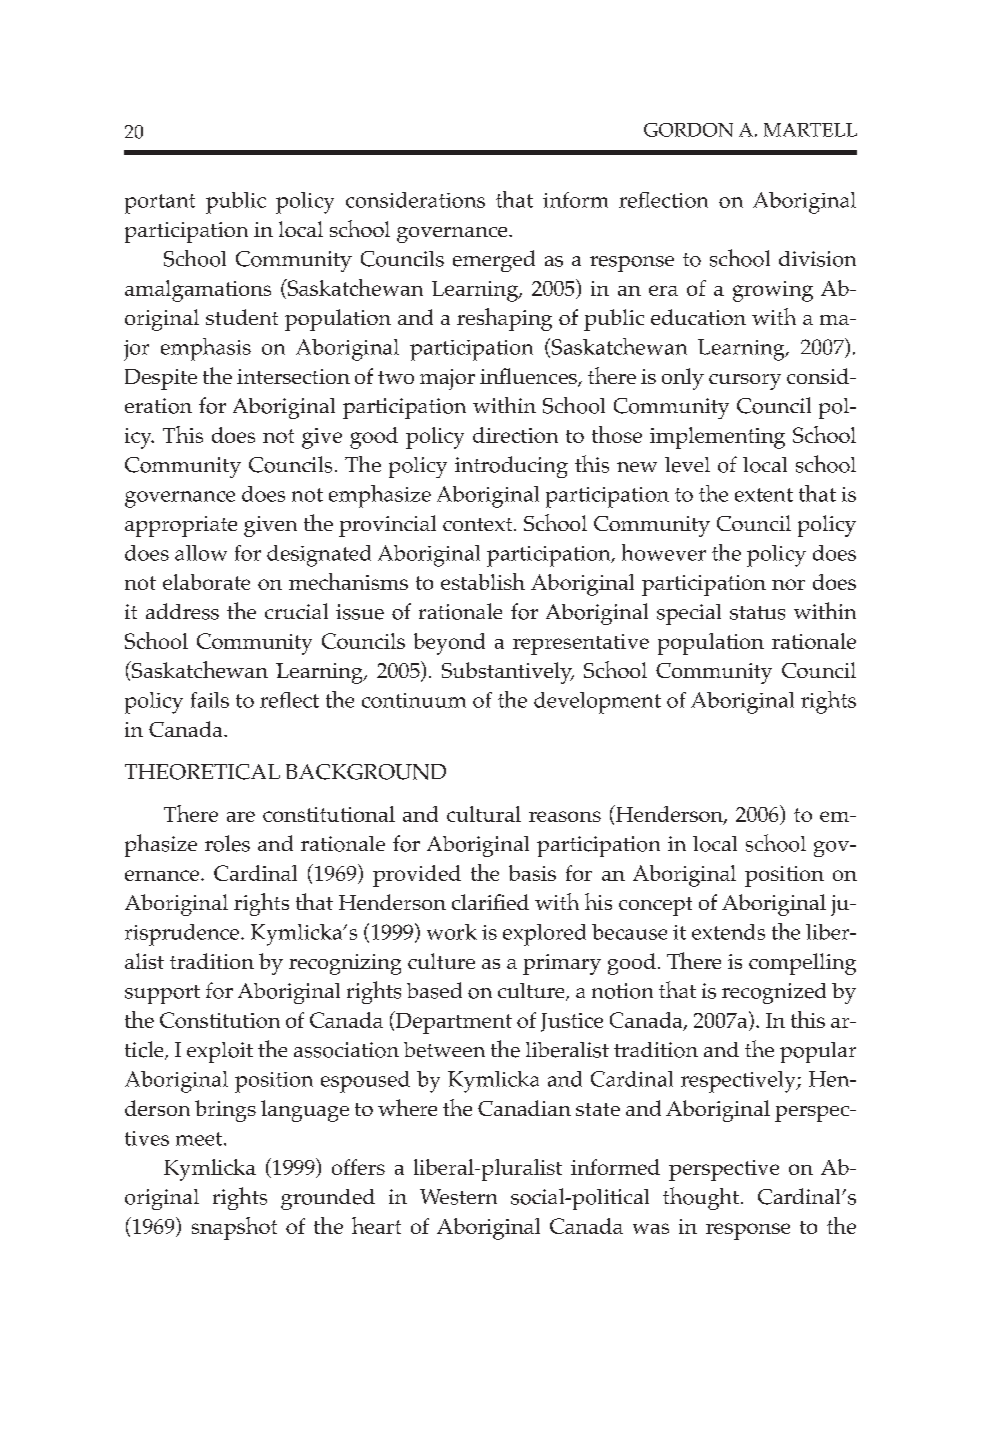 This image has height=1451, width=981. I want to click on support, so click(162, 994).
